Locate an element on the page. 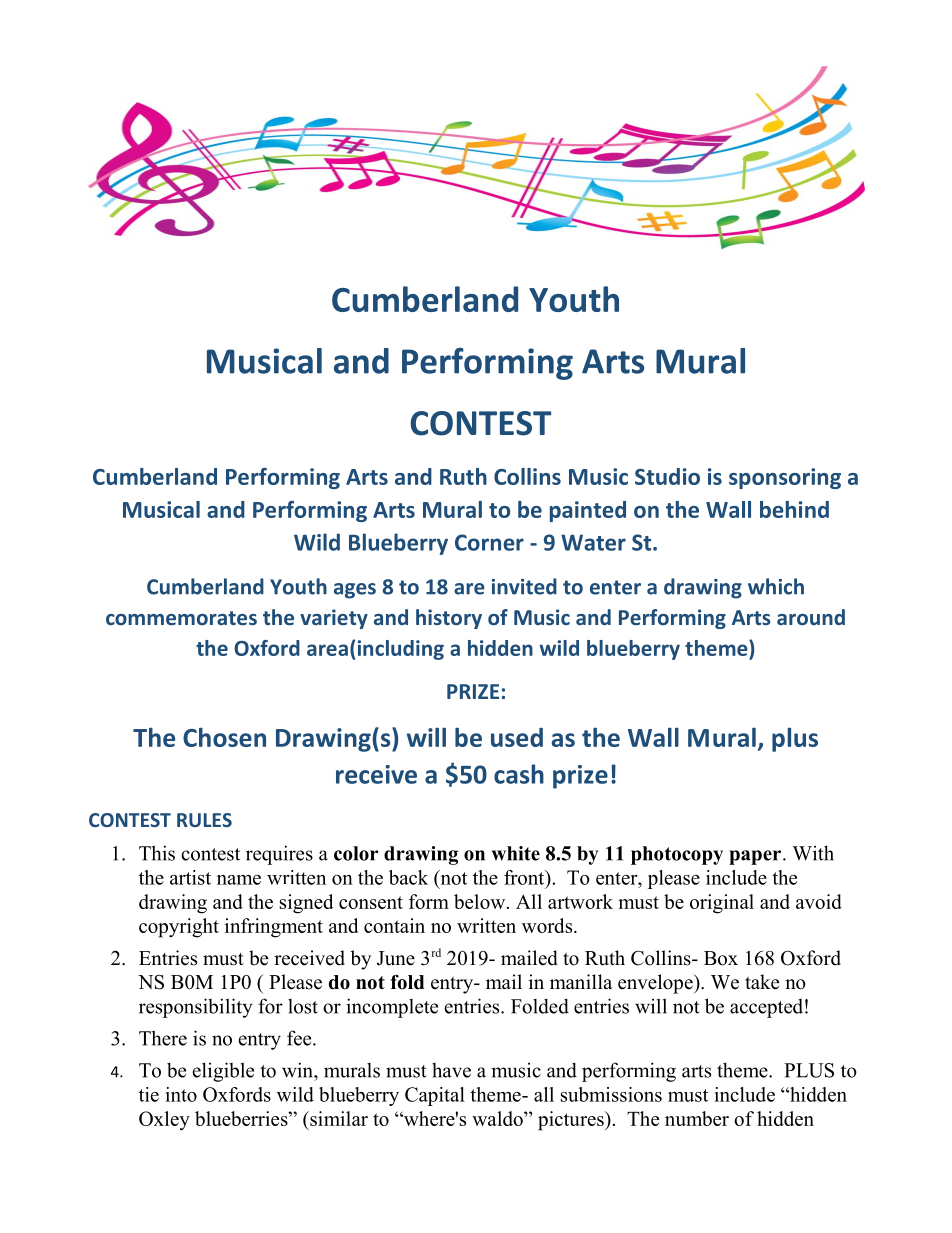  waldo is located at coordinates (498, 1118).
